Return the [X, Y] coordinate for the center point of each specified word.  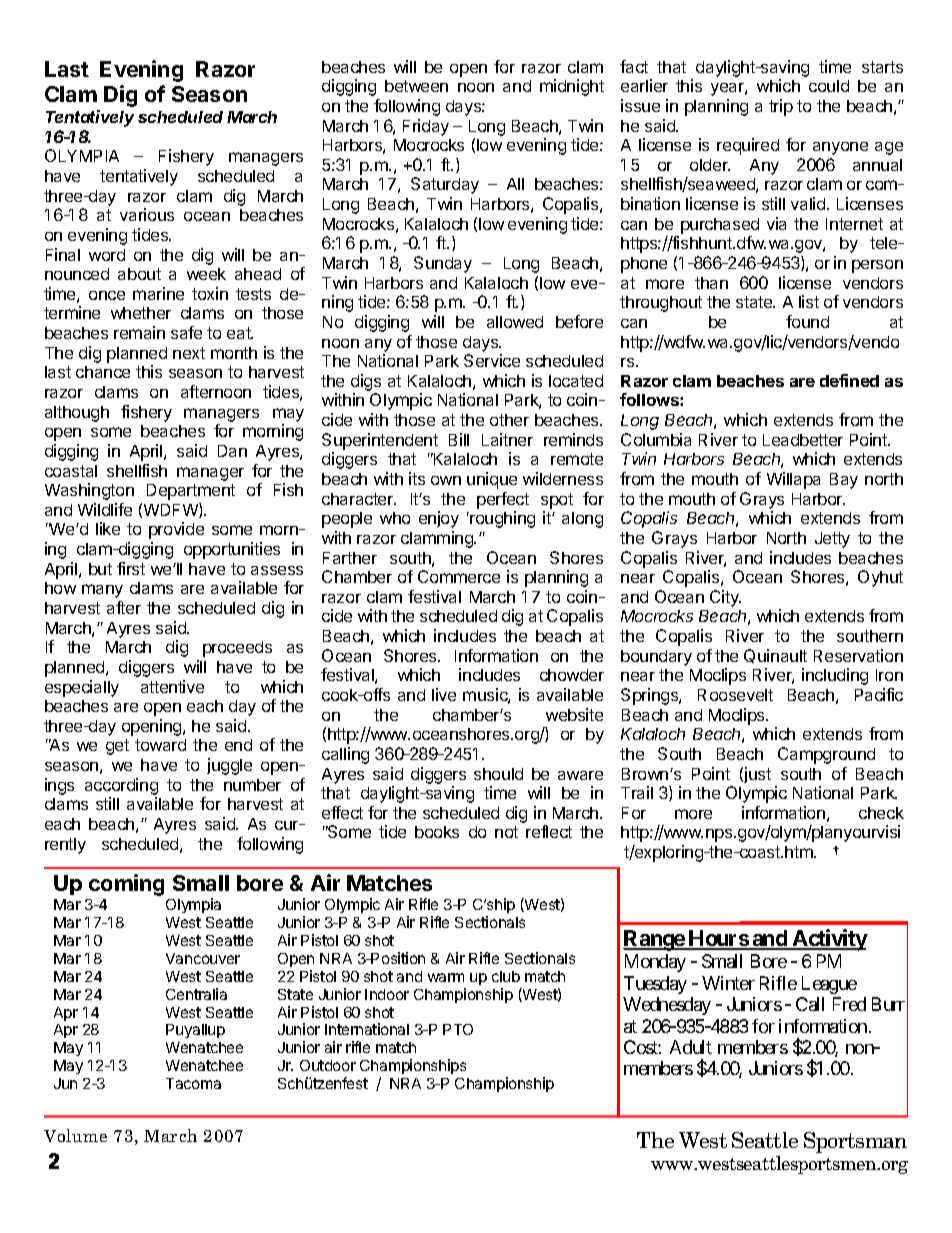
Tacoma [193, 1083]
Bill [459, 439]
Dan [232, 451]
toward [160, 745]
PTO [458, 1029]
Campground [826, 755]
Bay [844, 481]
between [416, 86]
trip [781, 107]
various [147, 214]
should [498, 774]
